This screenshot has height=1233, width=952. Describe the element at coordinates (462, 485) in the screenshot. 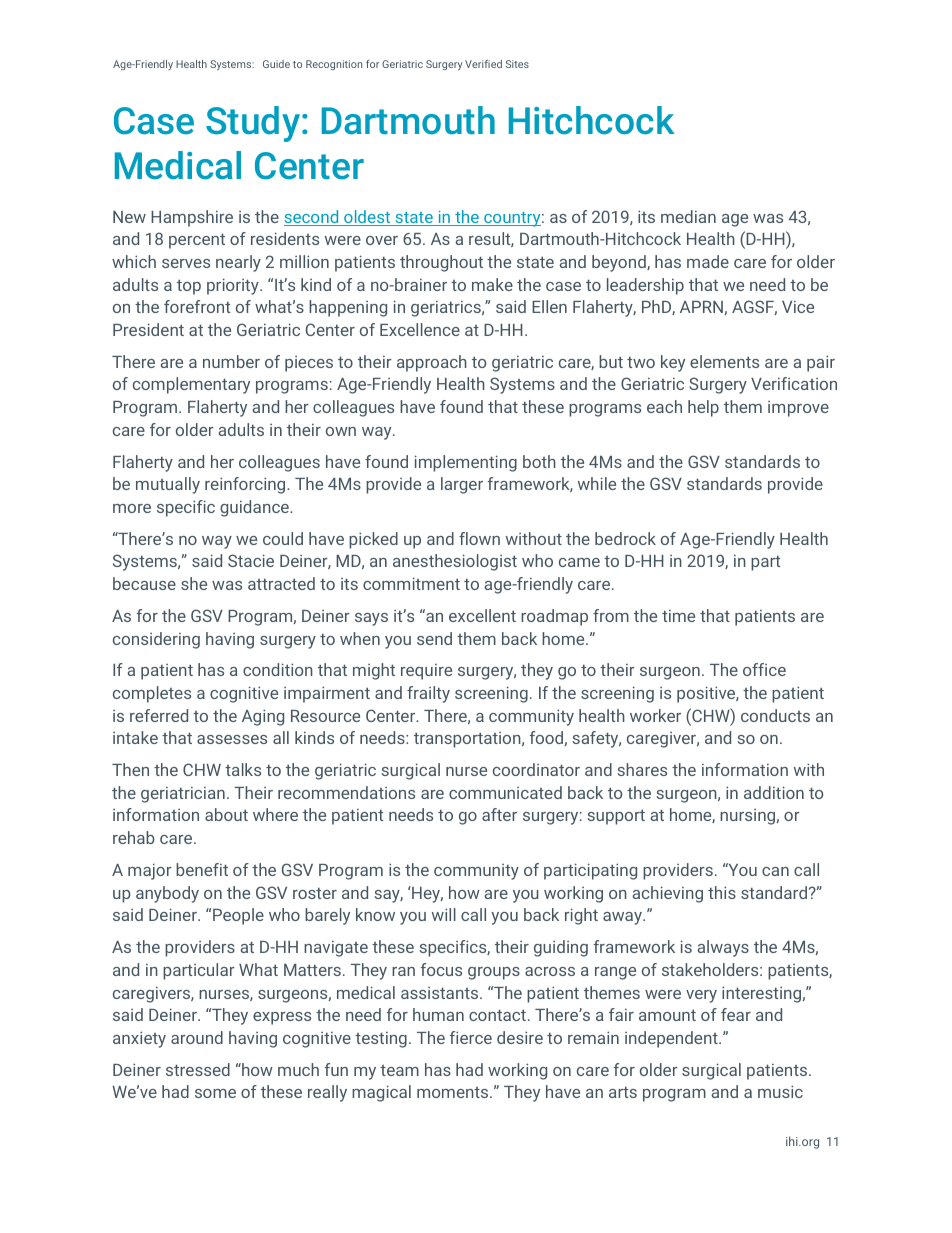

I see `larger` at that location.
